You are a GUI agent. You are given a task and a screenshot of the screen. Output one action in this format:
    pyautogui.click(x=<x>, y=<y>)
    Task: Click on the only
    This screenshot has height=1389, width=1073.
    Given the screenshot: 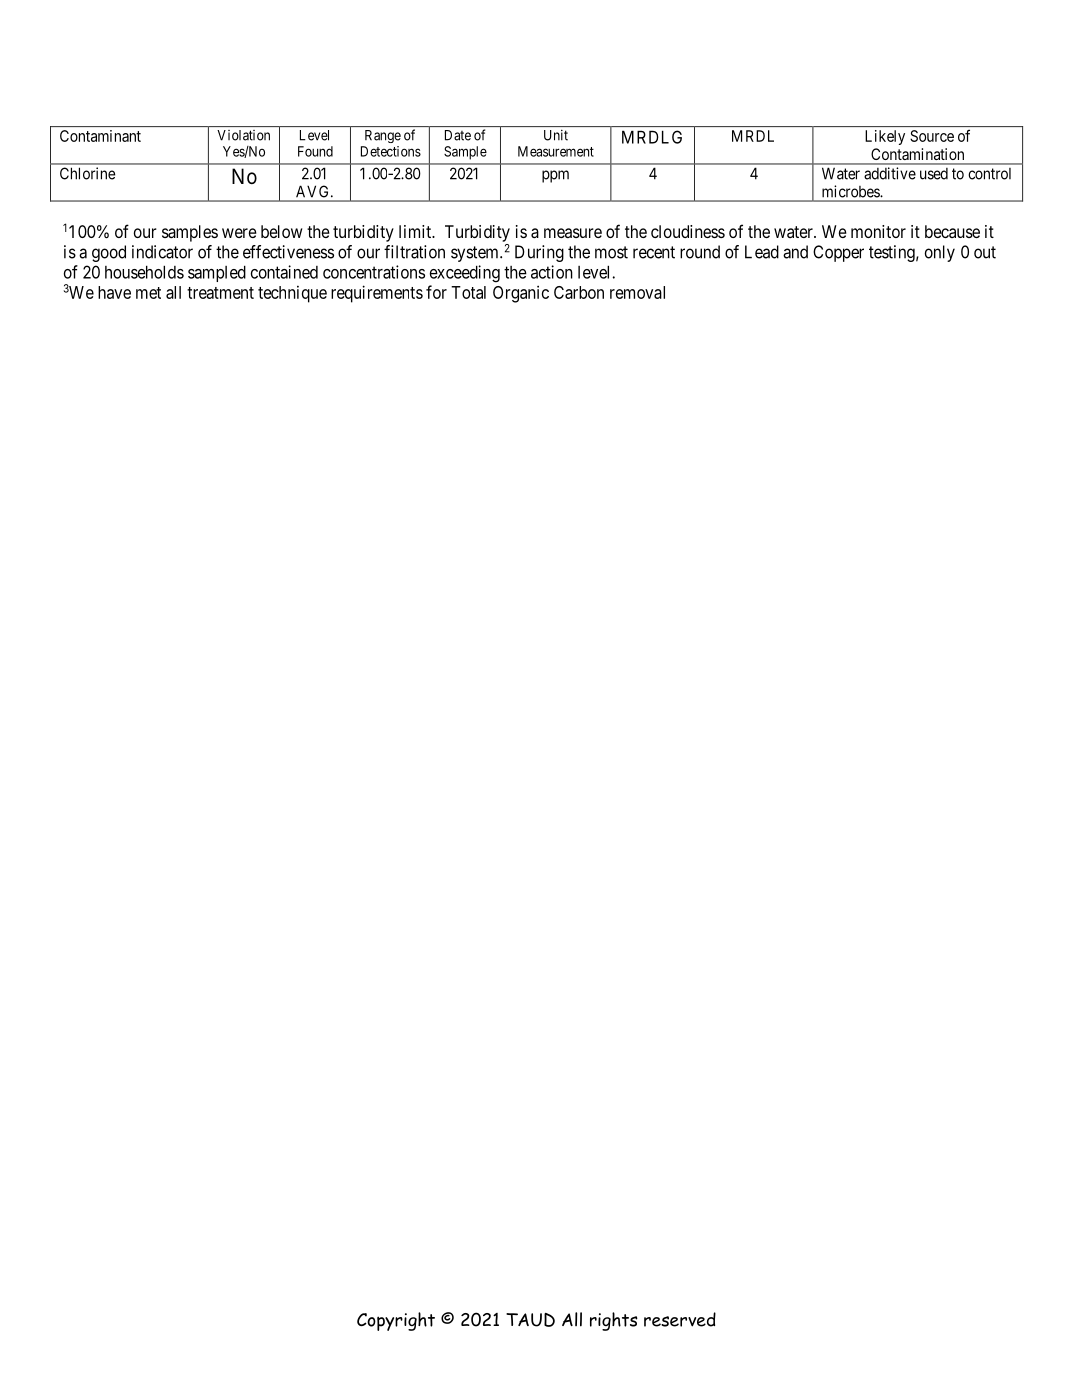 What is the action you would take?
    pyautogui.click(x=940, y=253)
